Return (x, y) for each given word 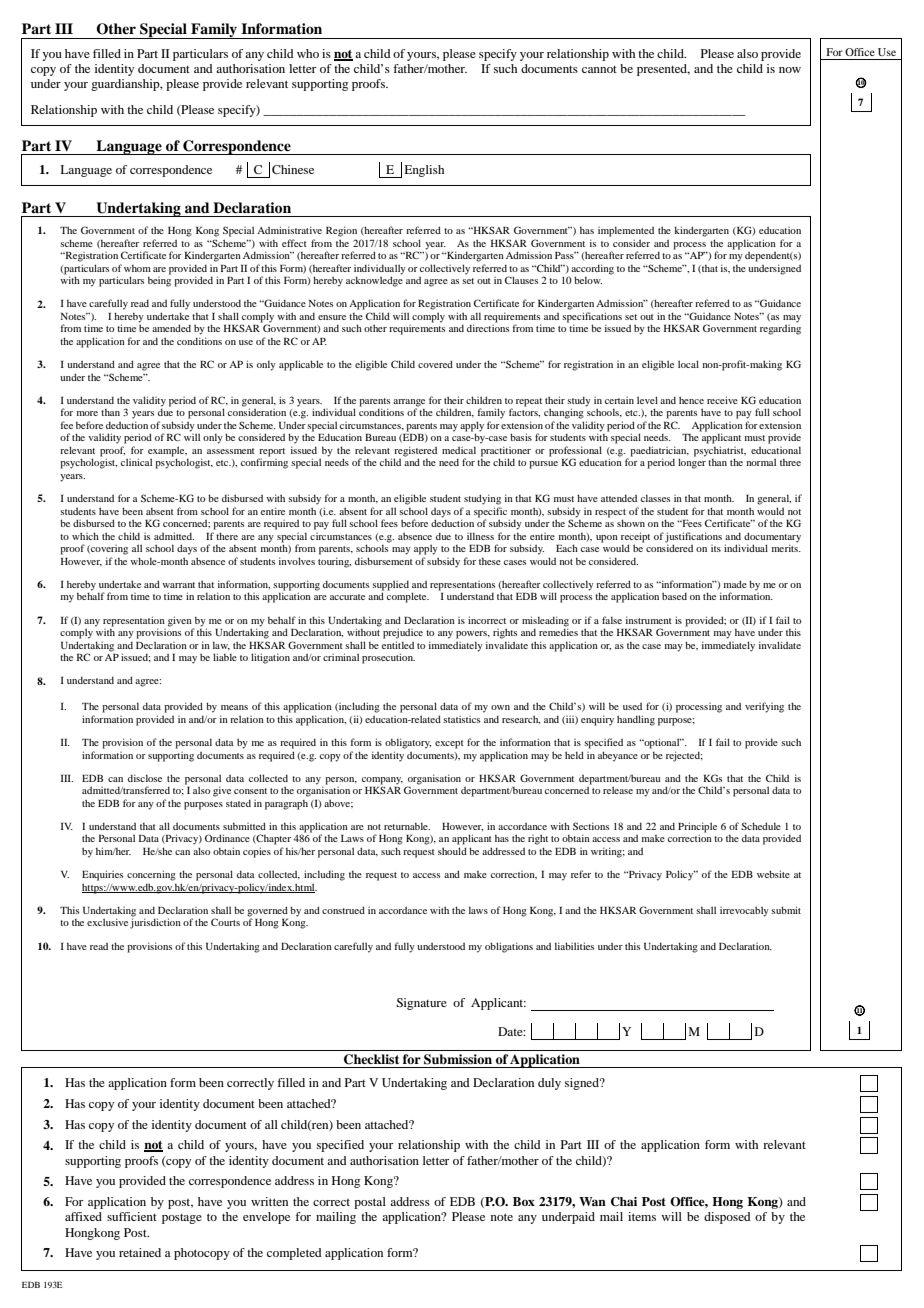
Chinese (293, 169)
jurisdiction (155, 923)
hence (691, 400)
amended (171, 328)
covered (435, 364)
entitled (398, 645)
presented (663, 70)
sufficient (132, 1216)
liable (225, 657)
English (424, 171)
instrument (649, 620)
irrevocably (744, 911)
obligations (509, 947)
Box (524, 1201)
